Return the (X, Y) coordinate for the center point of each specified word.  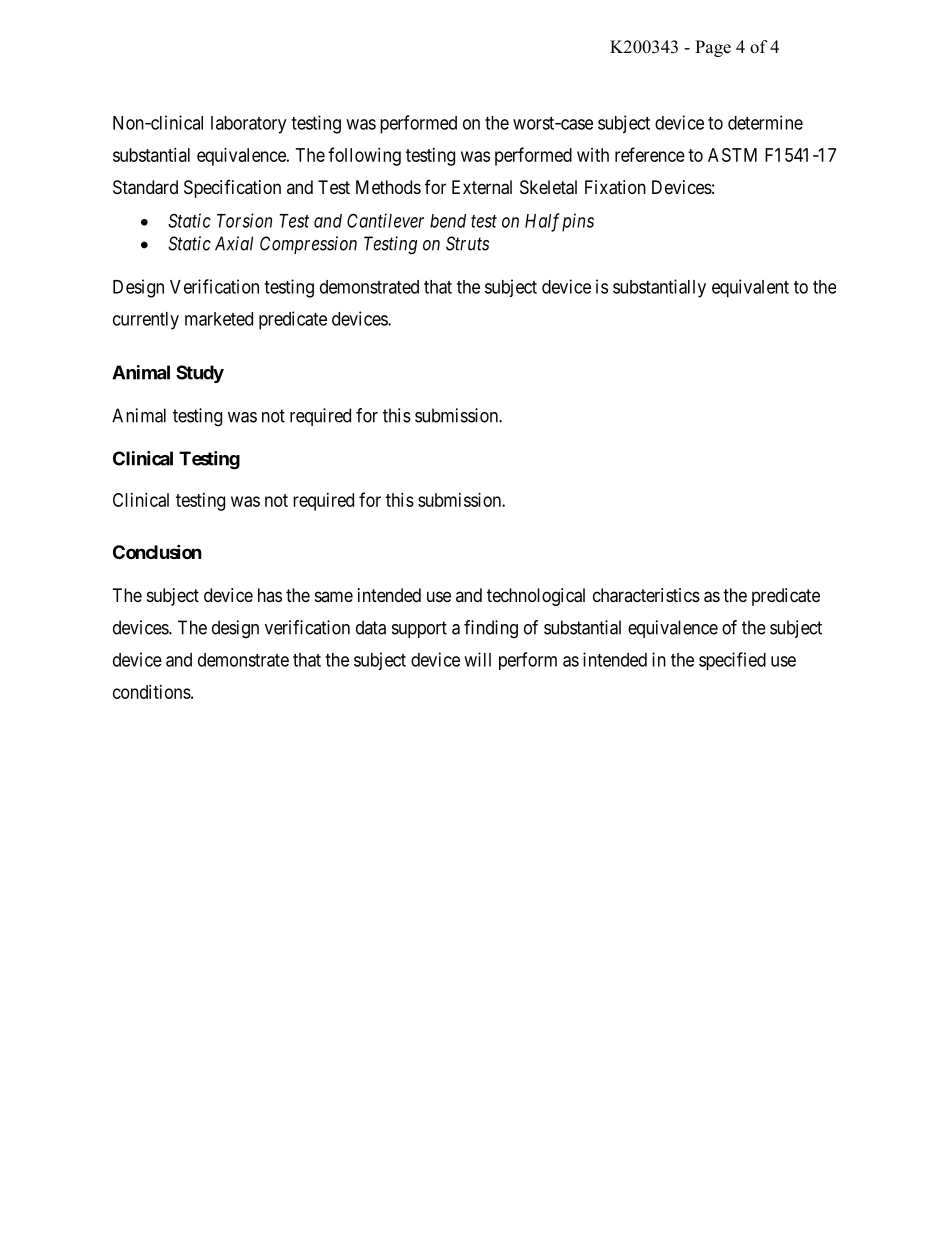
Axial (234, 243)
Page (713, 48)
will (477, 659)
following (364, 156)
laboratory (248, 125)
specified (732, 661)
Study (200, 374)
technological (536, 597)
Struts (467, 243)
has (270, 595)
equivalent (750, 288)
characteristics (646, 595)
